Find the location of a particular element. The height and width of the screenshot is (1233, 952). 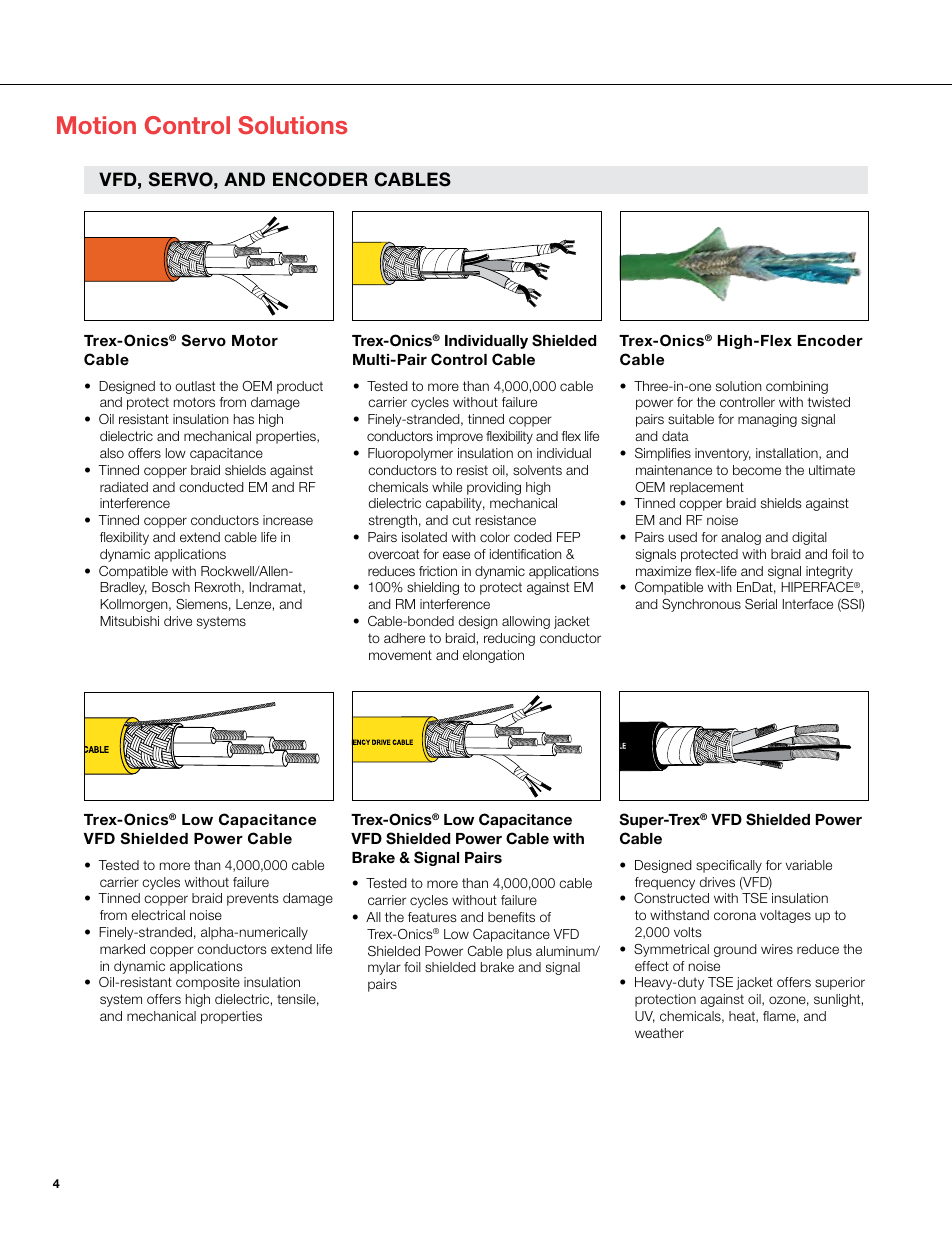

elongation is located at coordinates (493, 656).
